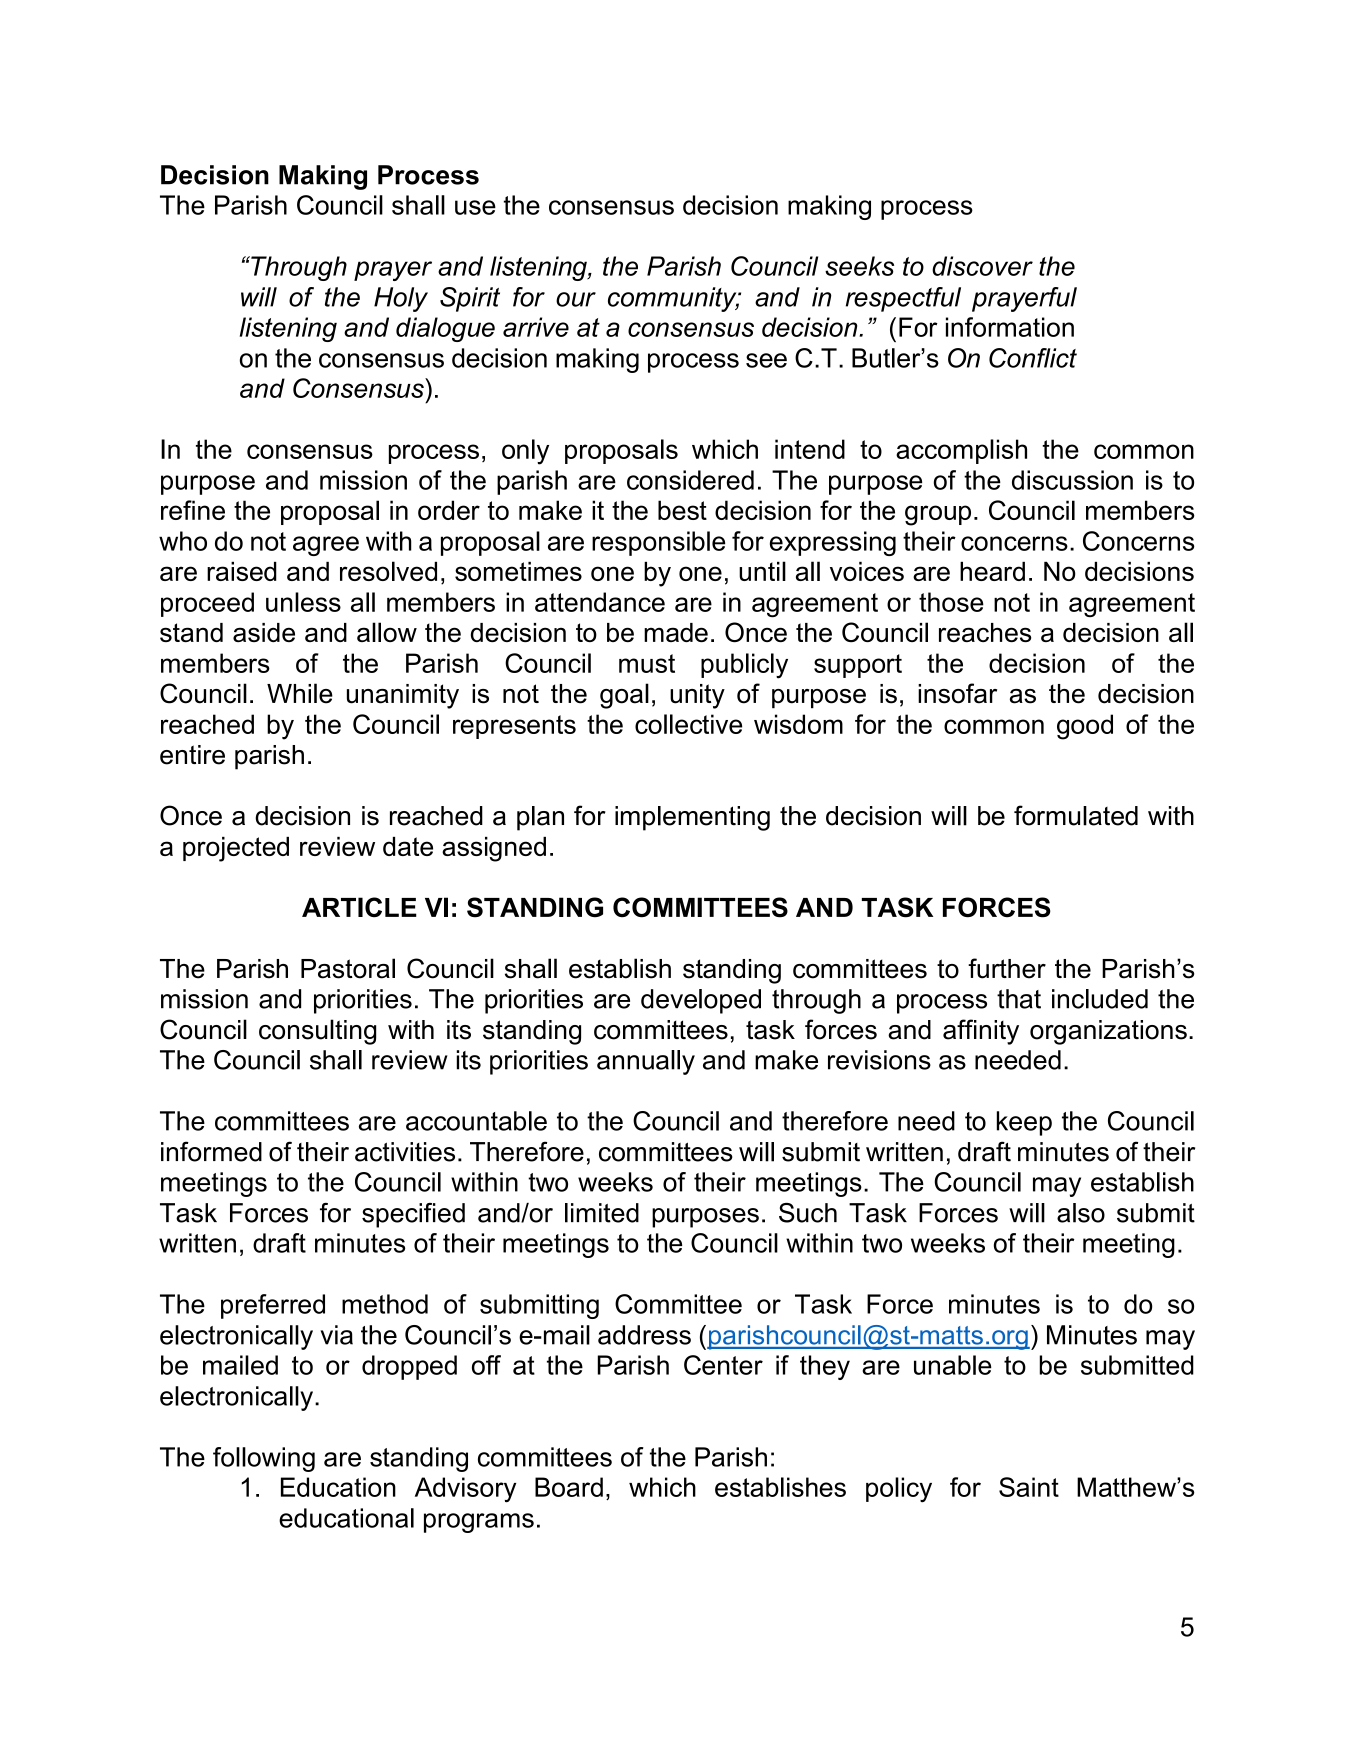  I want to click on Saint, so click(1029, 1487).
